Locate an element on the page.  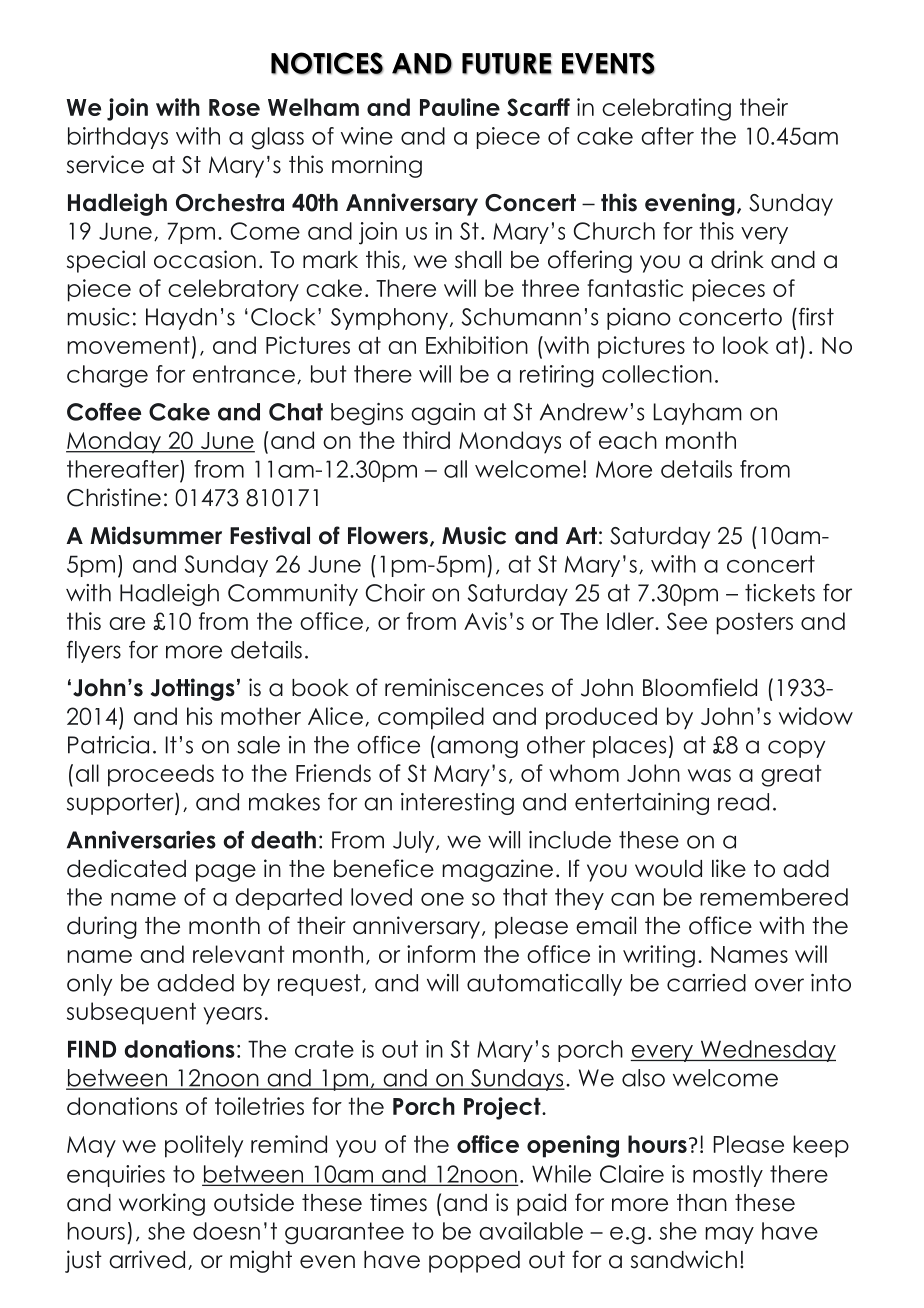
Christine is located at coordinates (114, 497).
